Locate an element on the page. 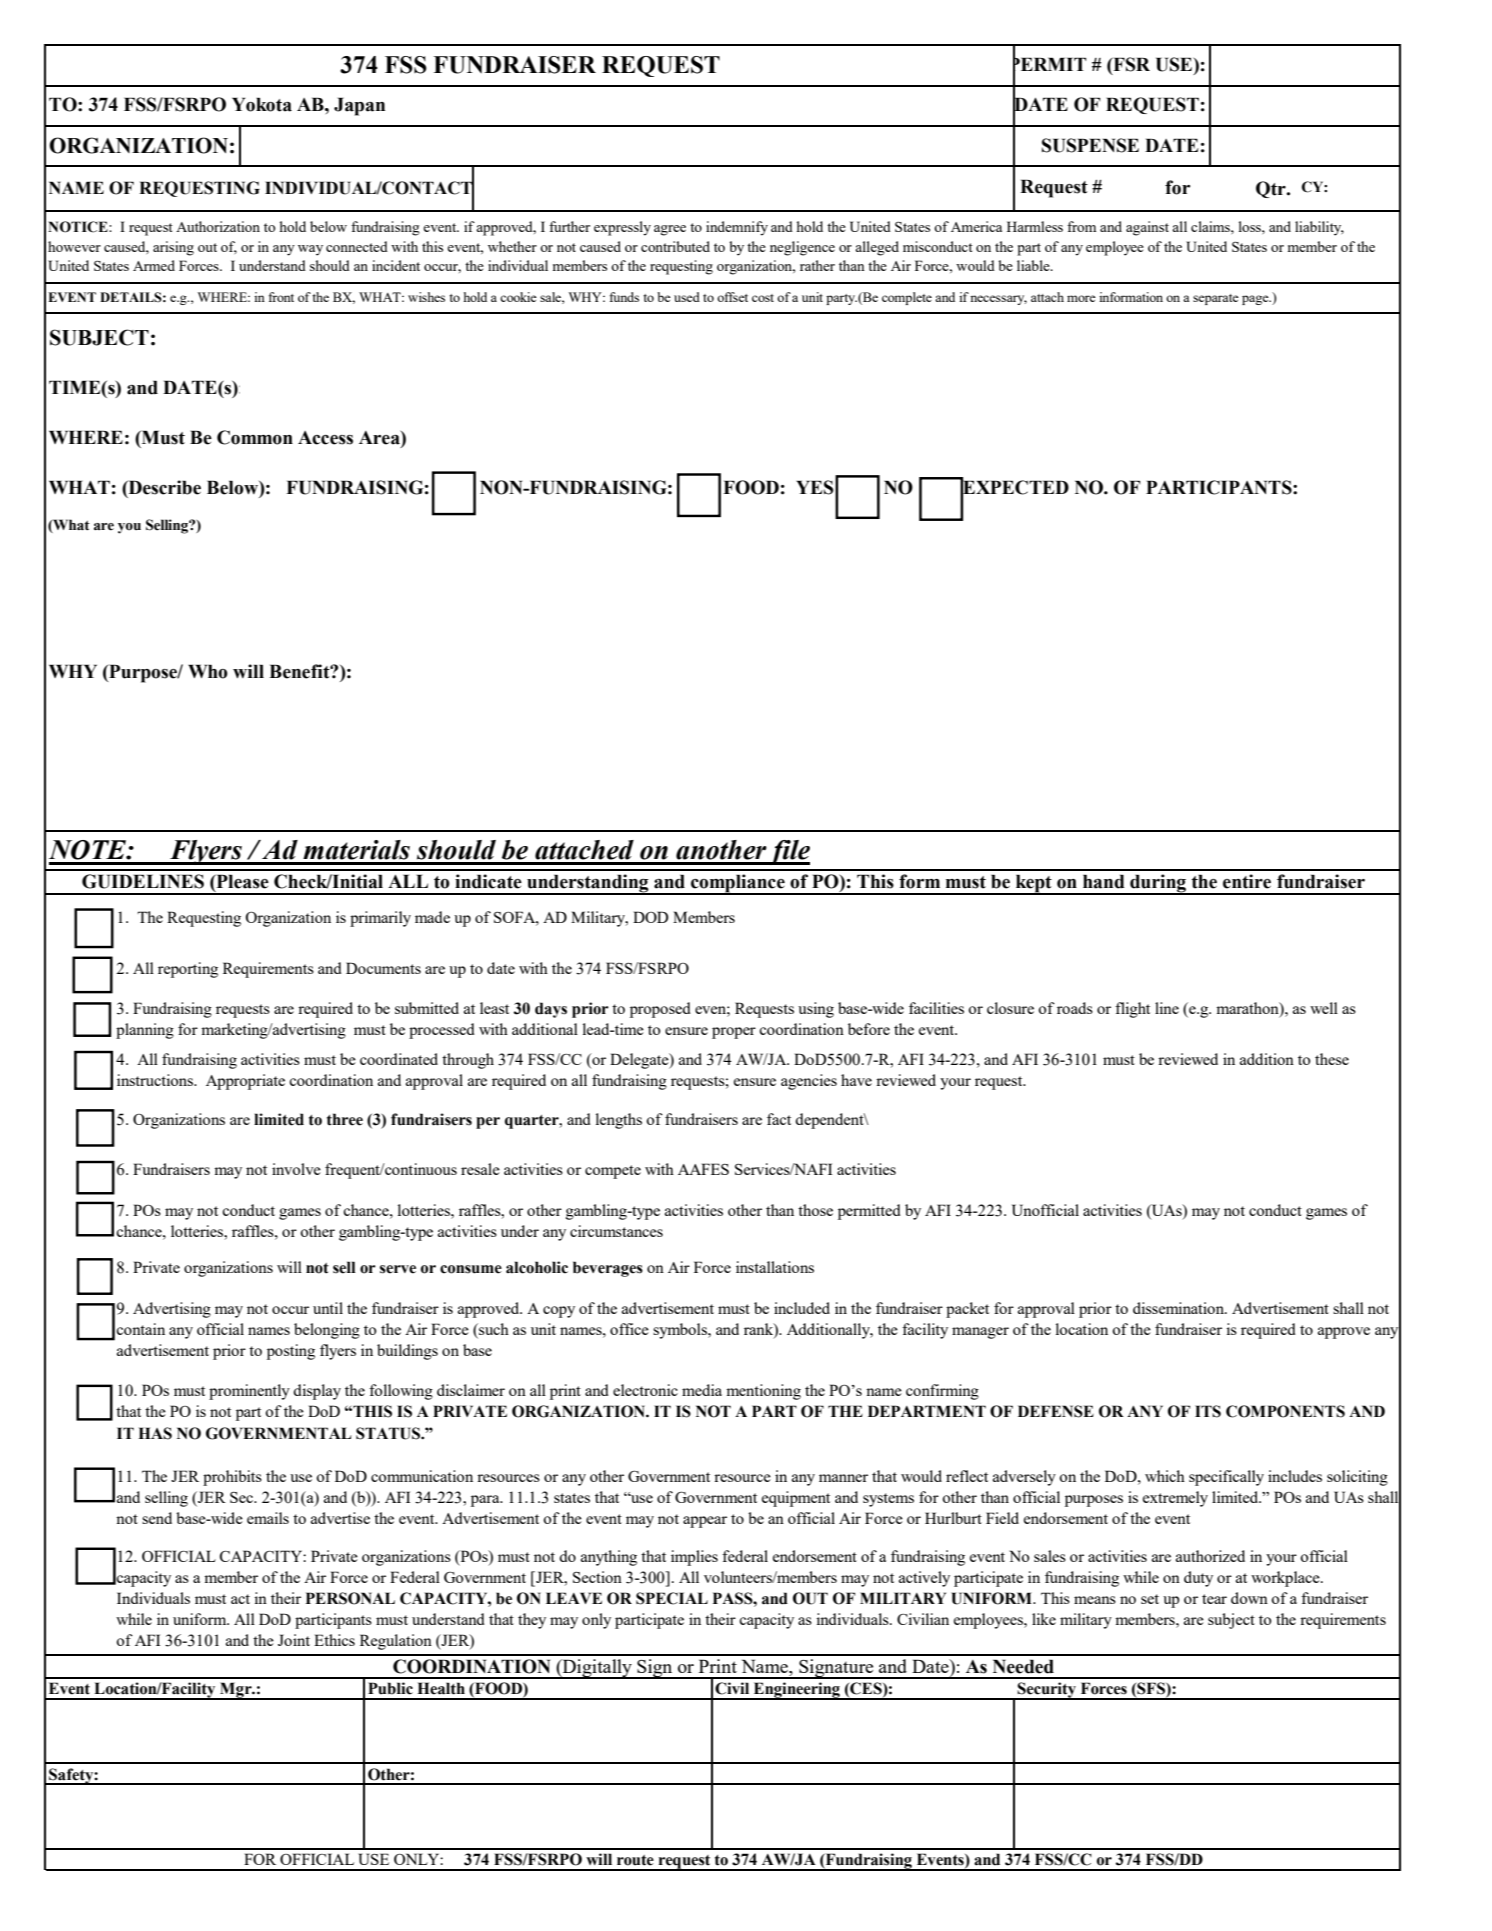  Authorization is located at coordinates (218, 226).
